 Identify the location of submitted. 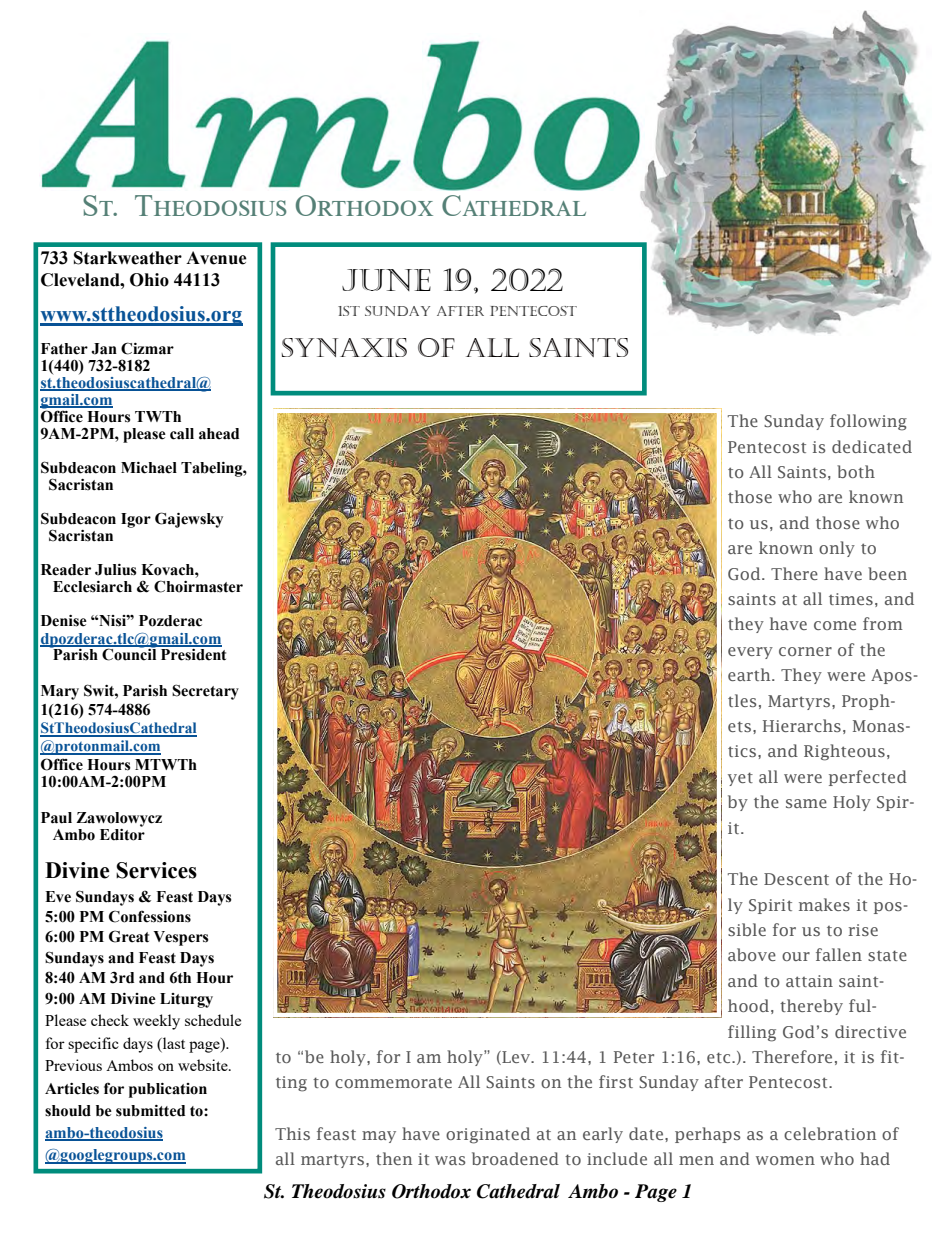
(150, 1111).
